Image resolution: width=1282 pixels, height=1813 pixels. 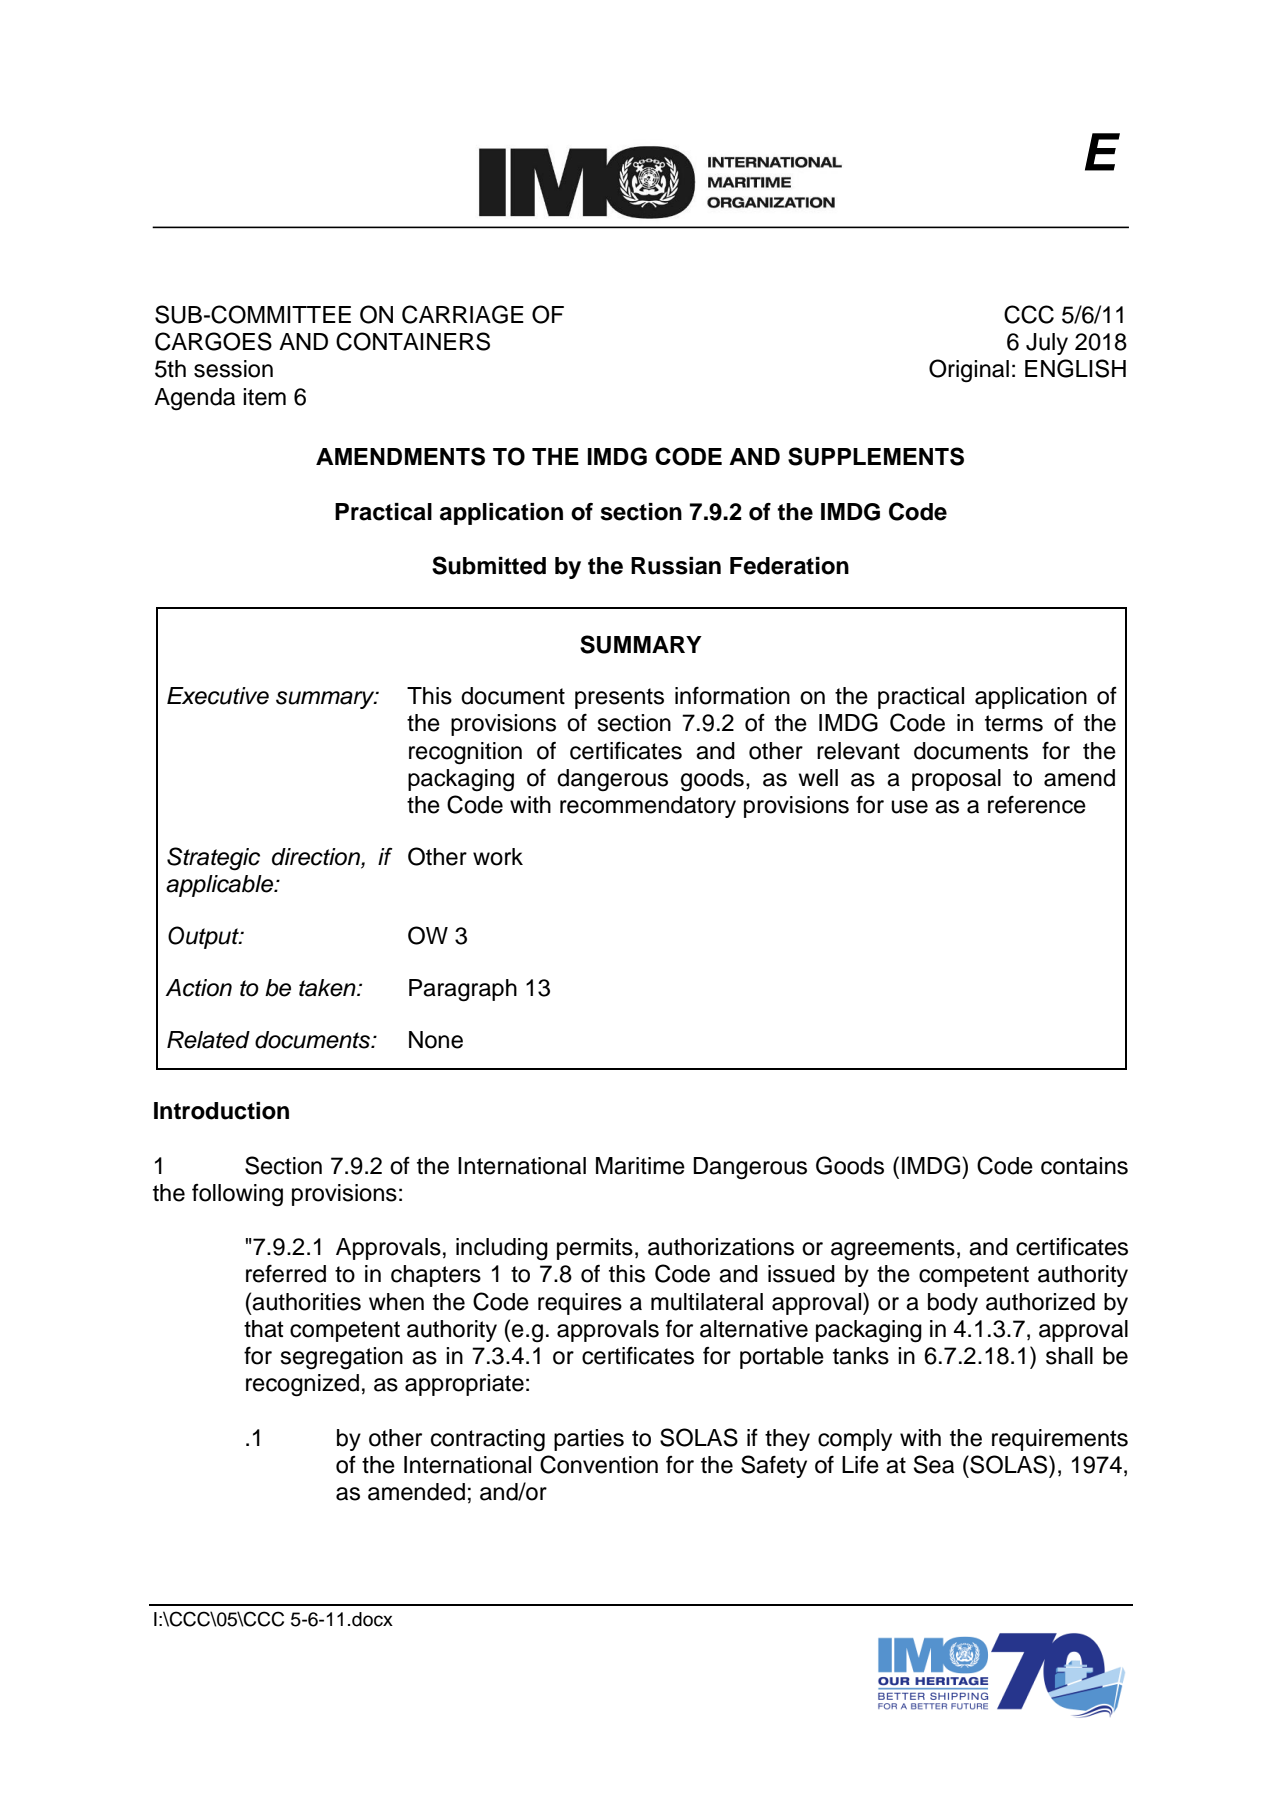 What do you see at coordinates (640, 1166) in the page?
I see `Maritime` at bounding box center [640, 1166].
